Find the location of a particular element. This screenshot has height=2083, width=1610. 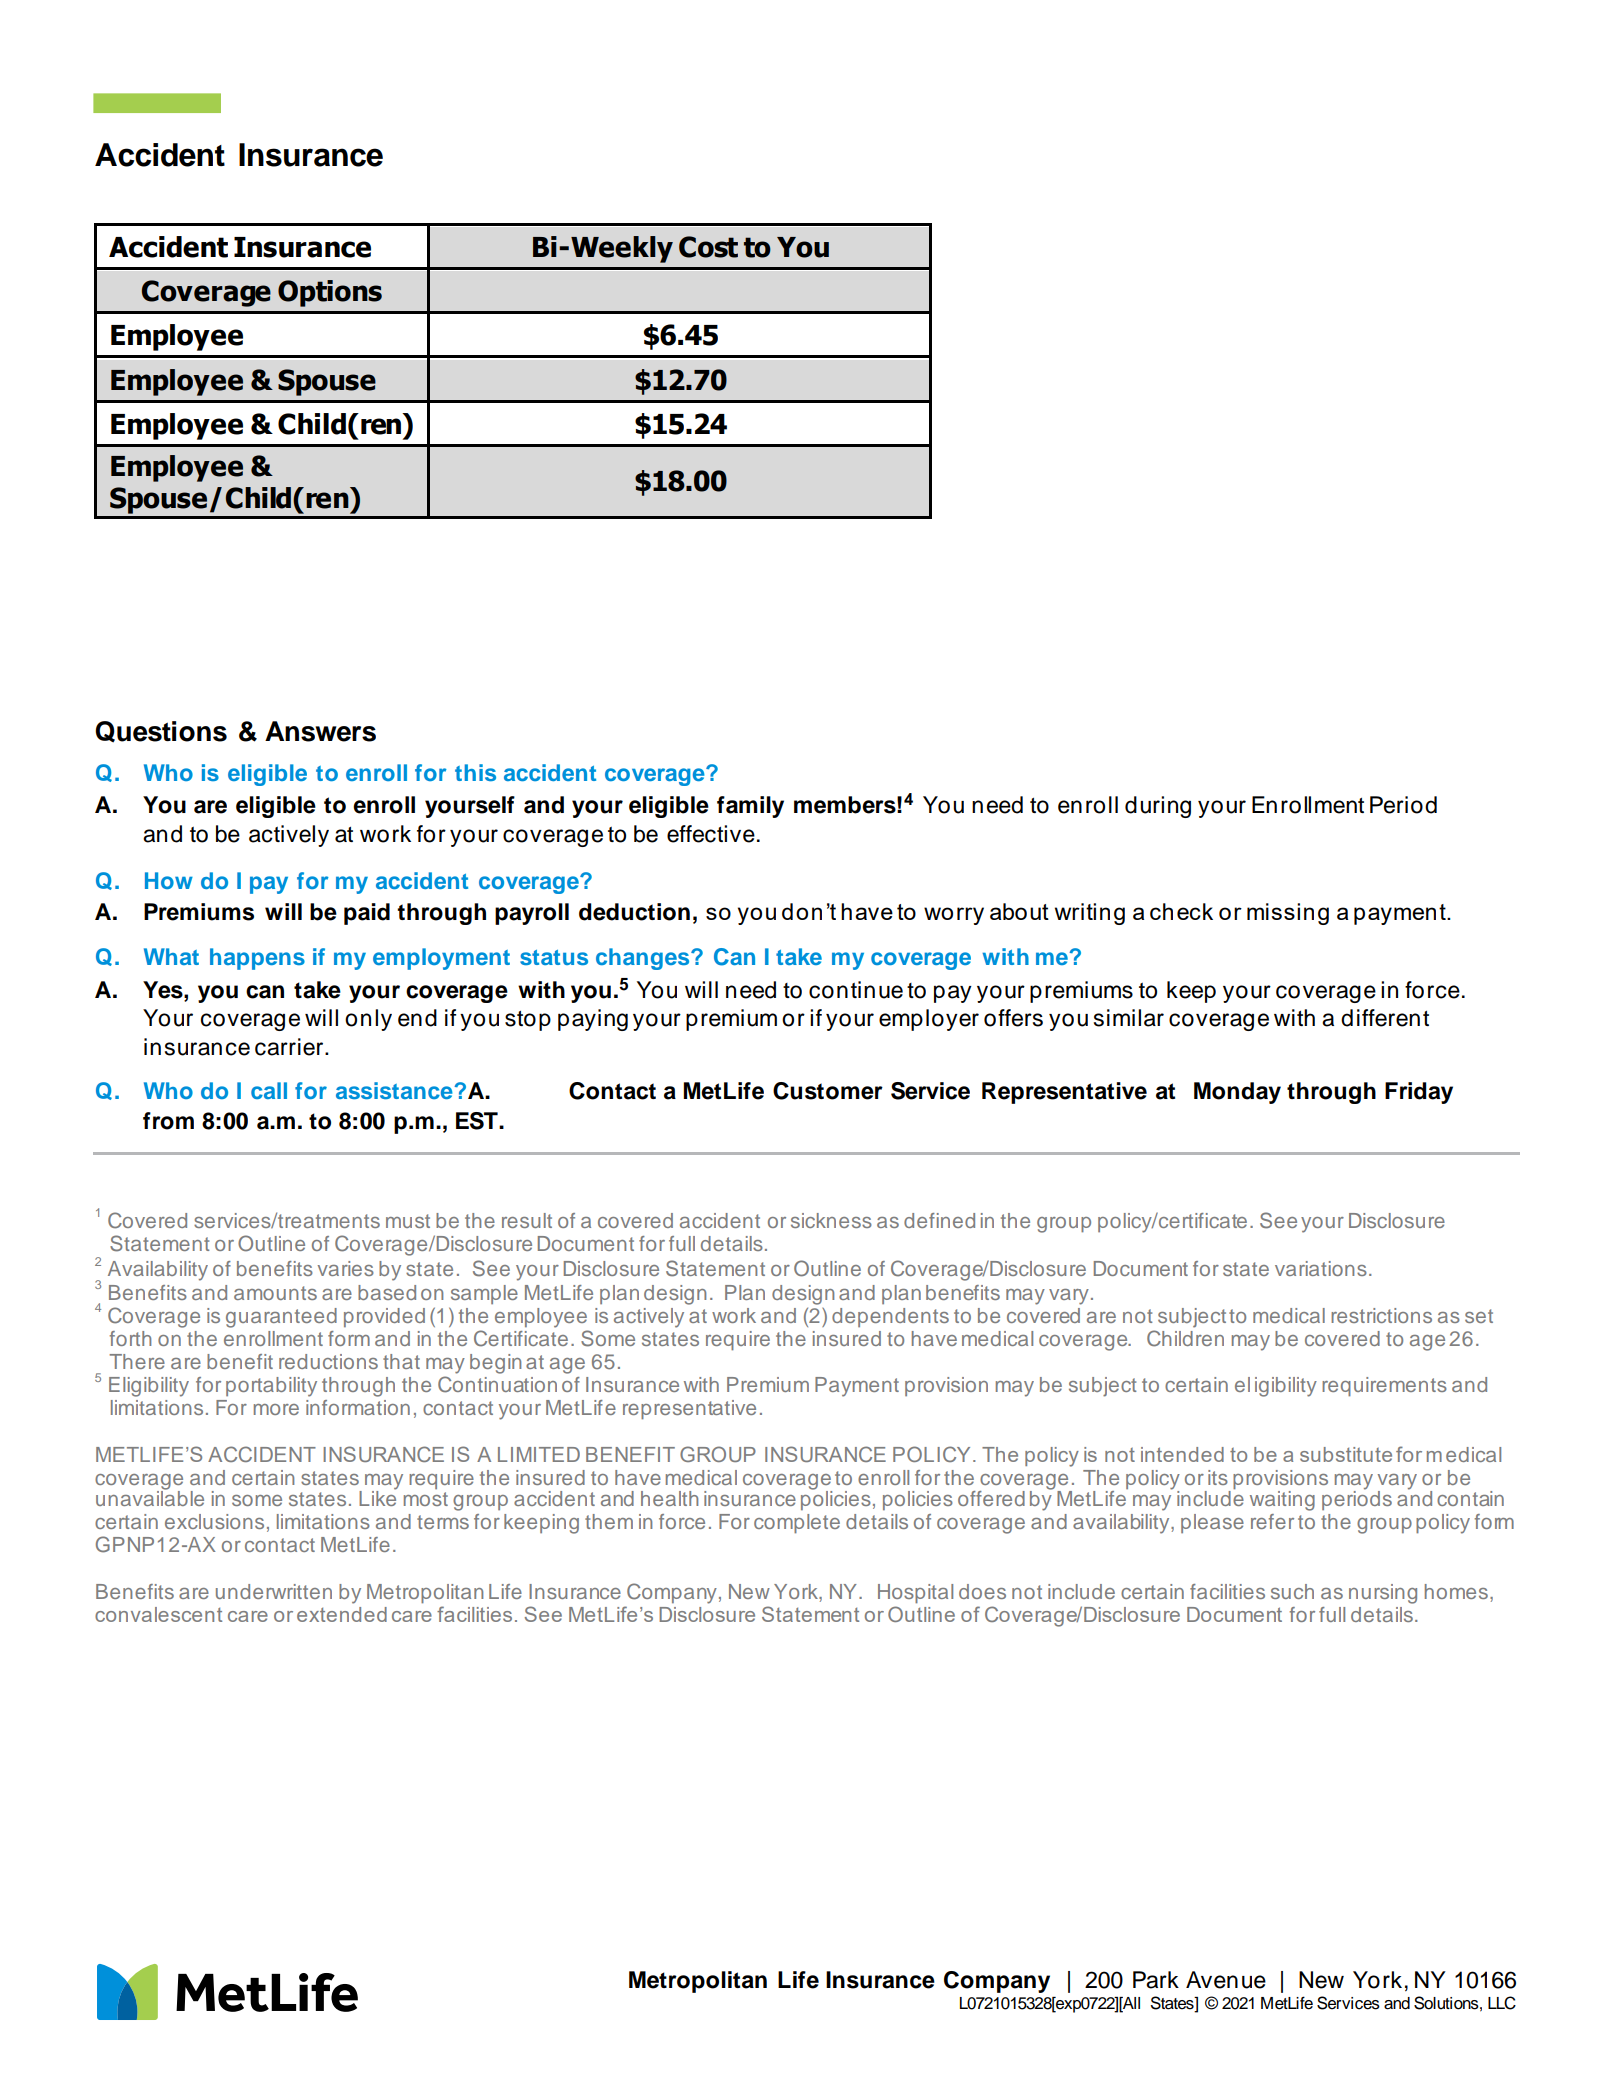

Cost is located at coordinates (708, 247).
